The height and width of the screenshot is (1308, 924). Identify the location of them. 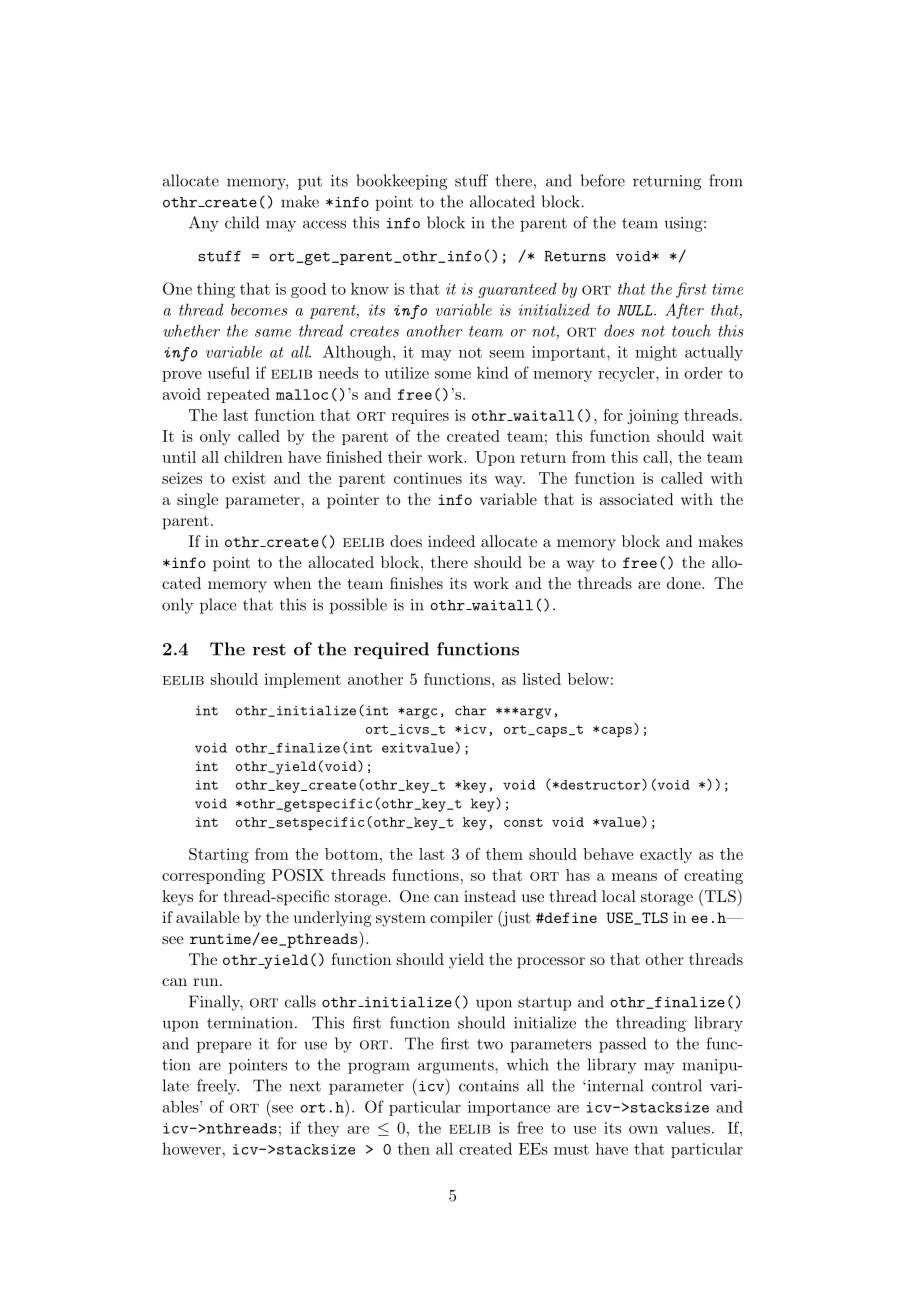
(504, 854).
